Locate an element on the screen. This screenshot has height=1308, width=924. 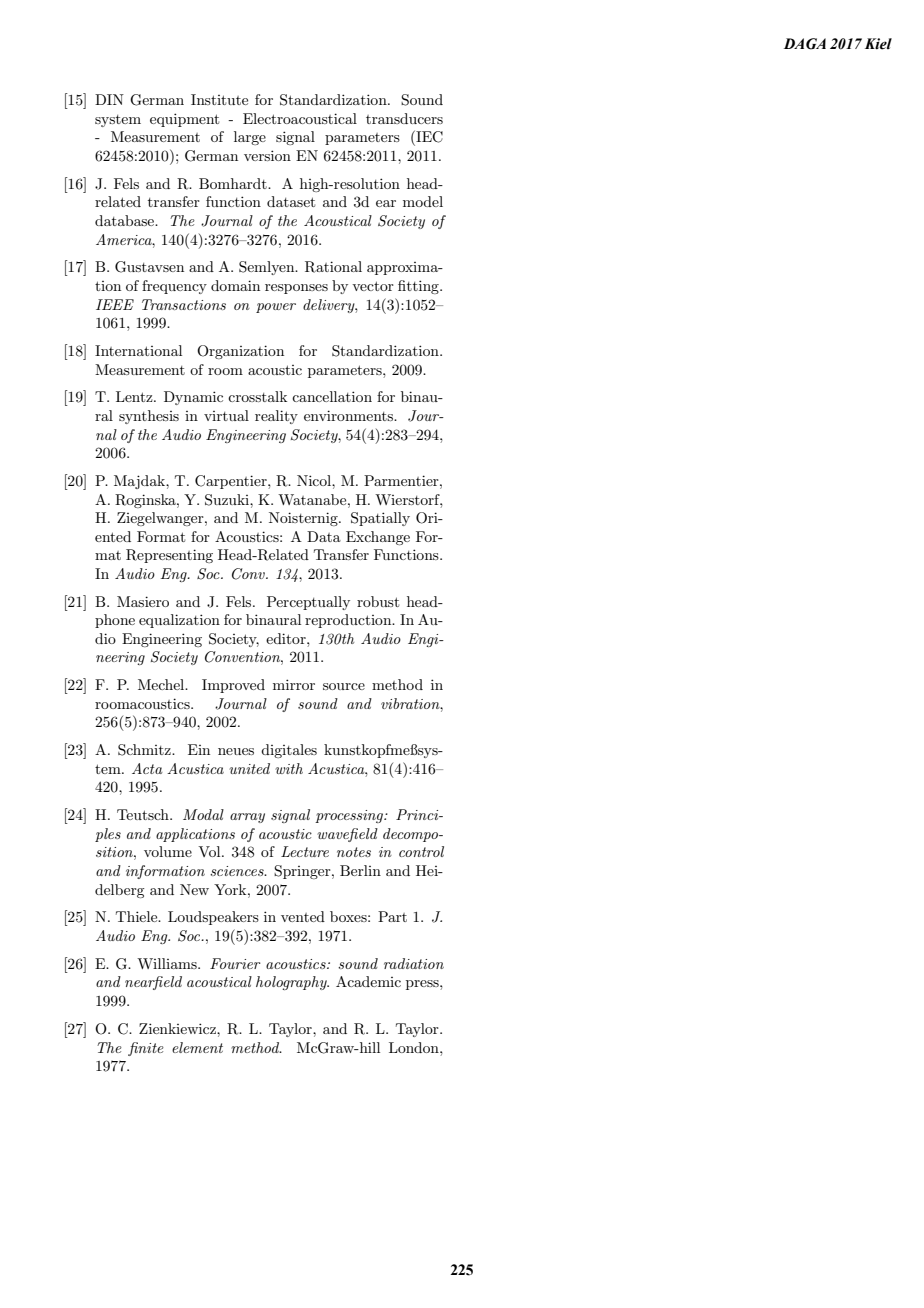
vector is located at coordinates (373, 286).
